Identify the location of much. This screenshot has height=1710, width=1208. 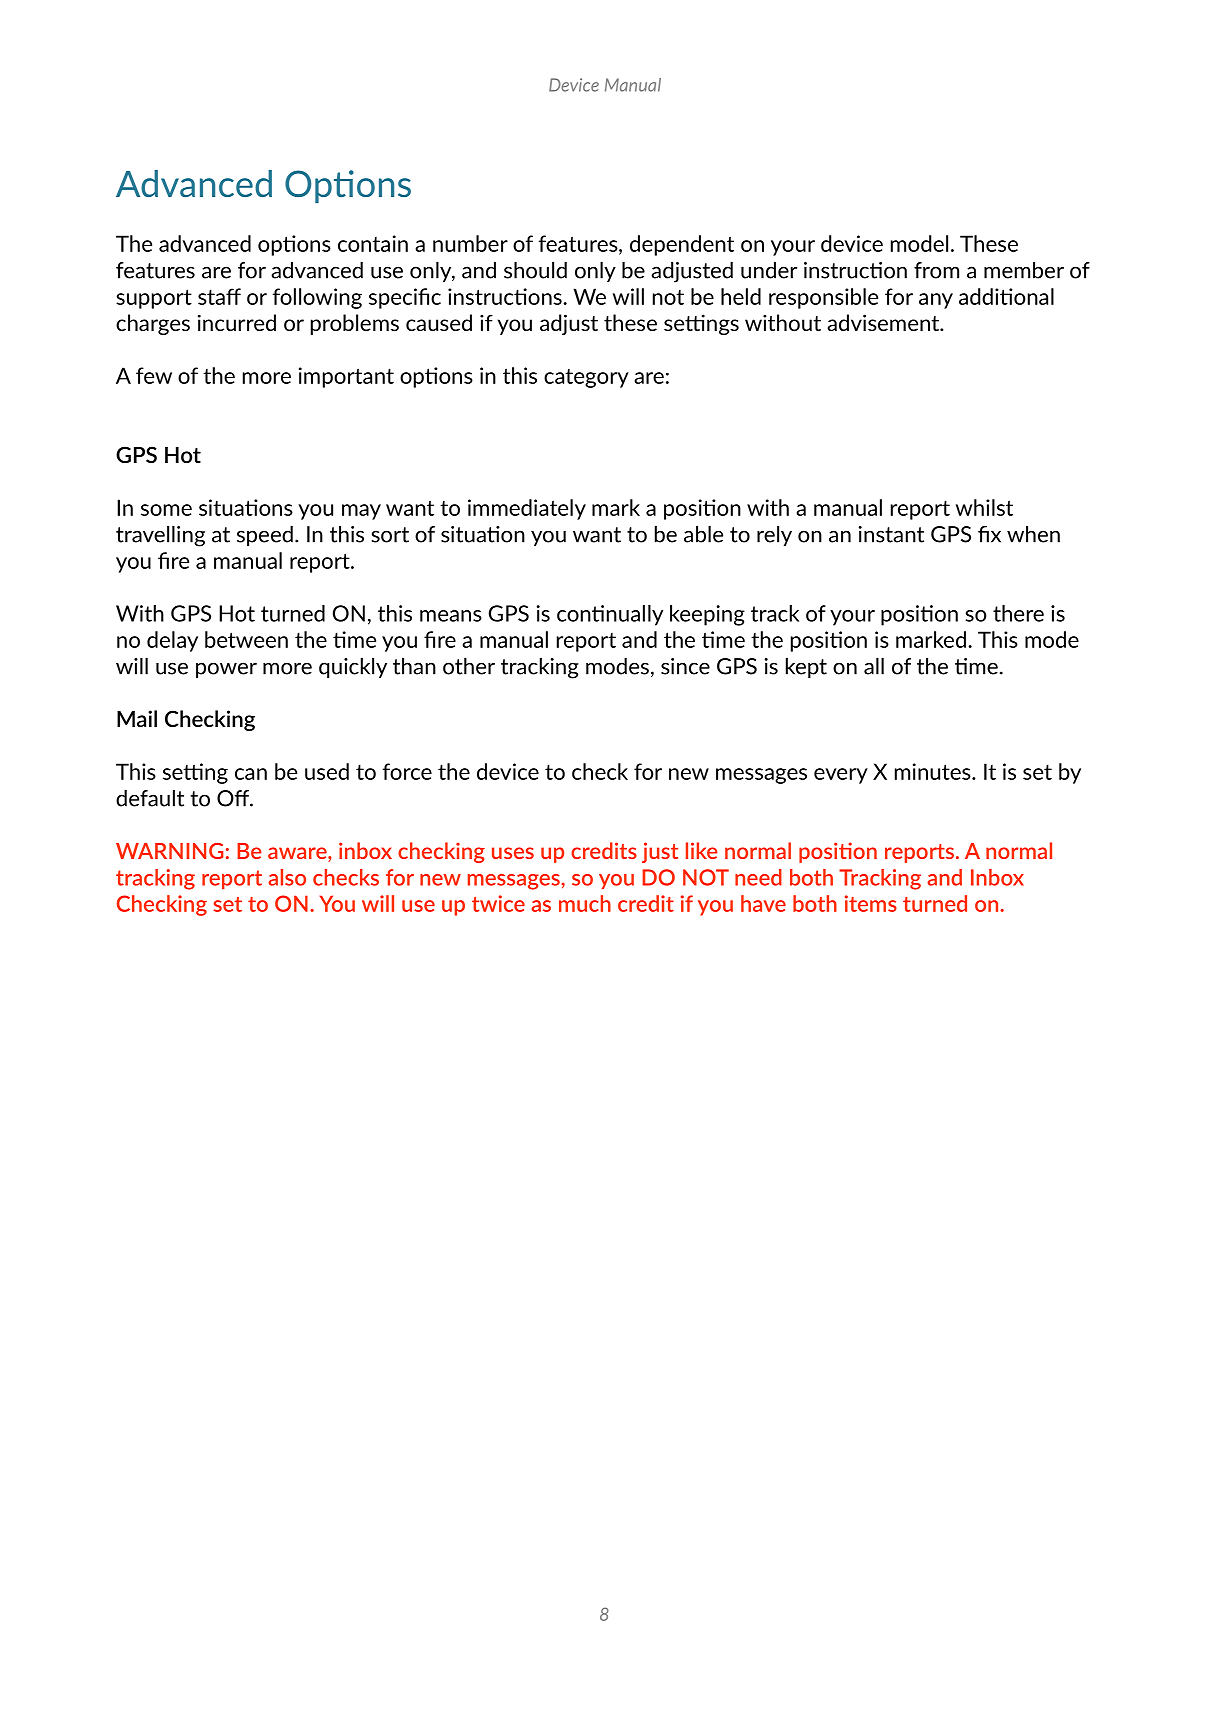
(585, 903).
